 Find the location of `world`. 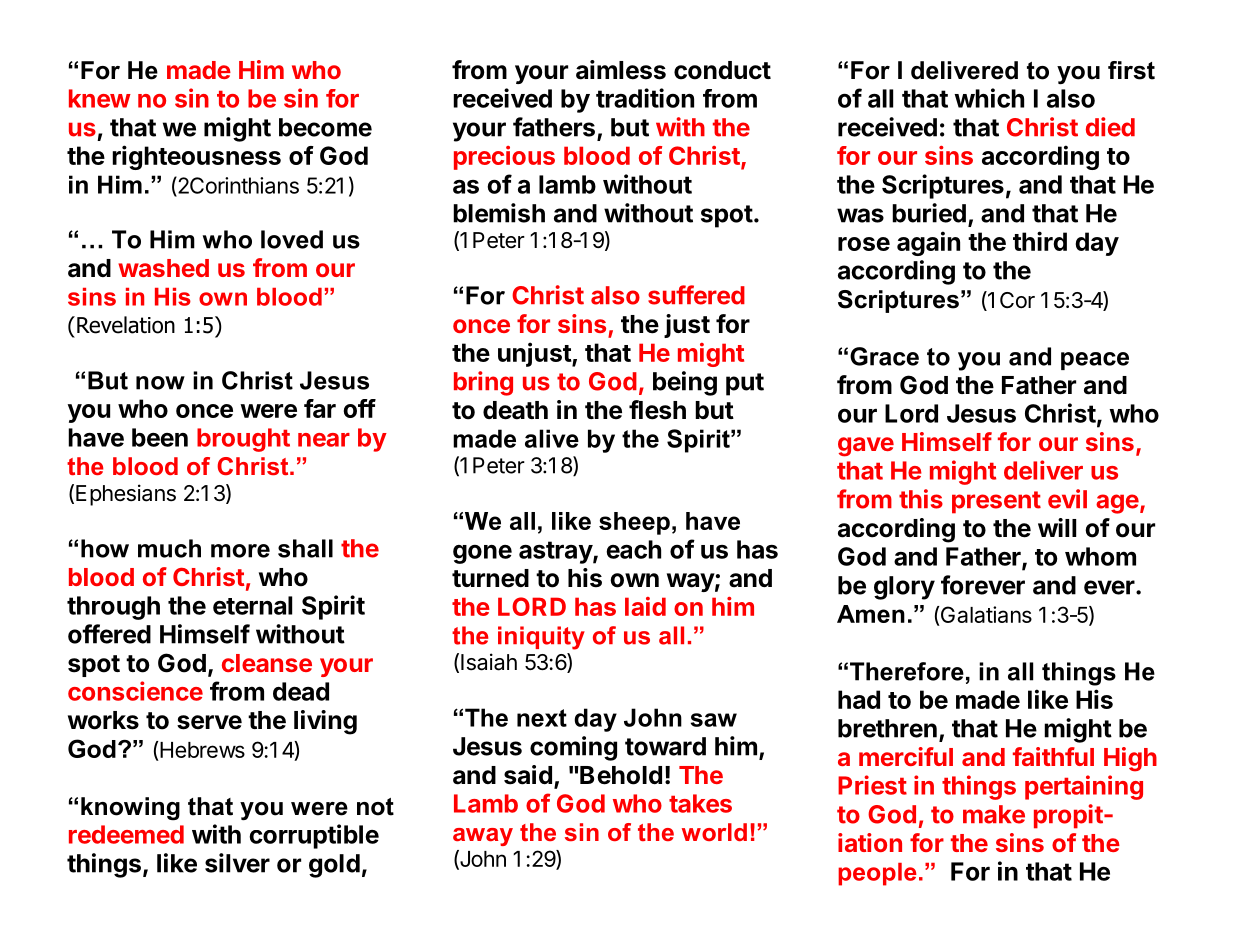

world is located at coordinates (714, 832).
